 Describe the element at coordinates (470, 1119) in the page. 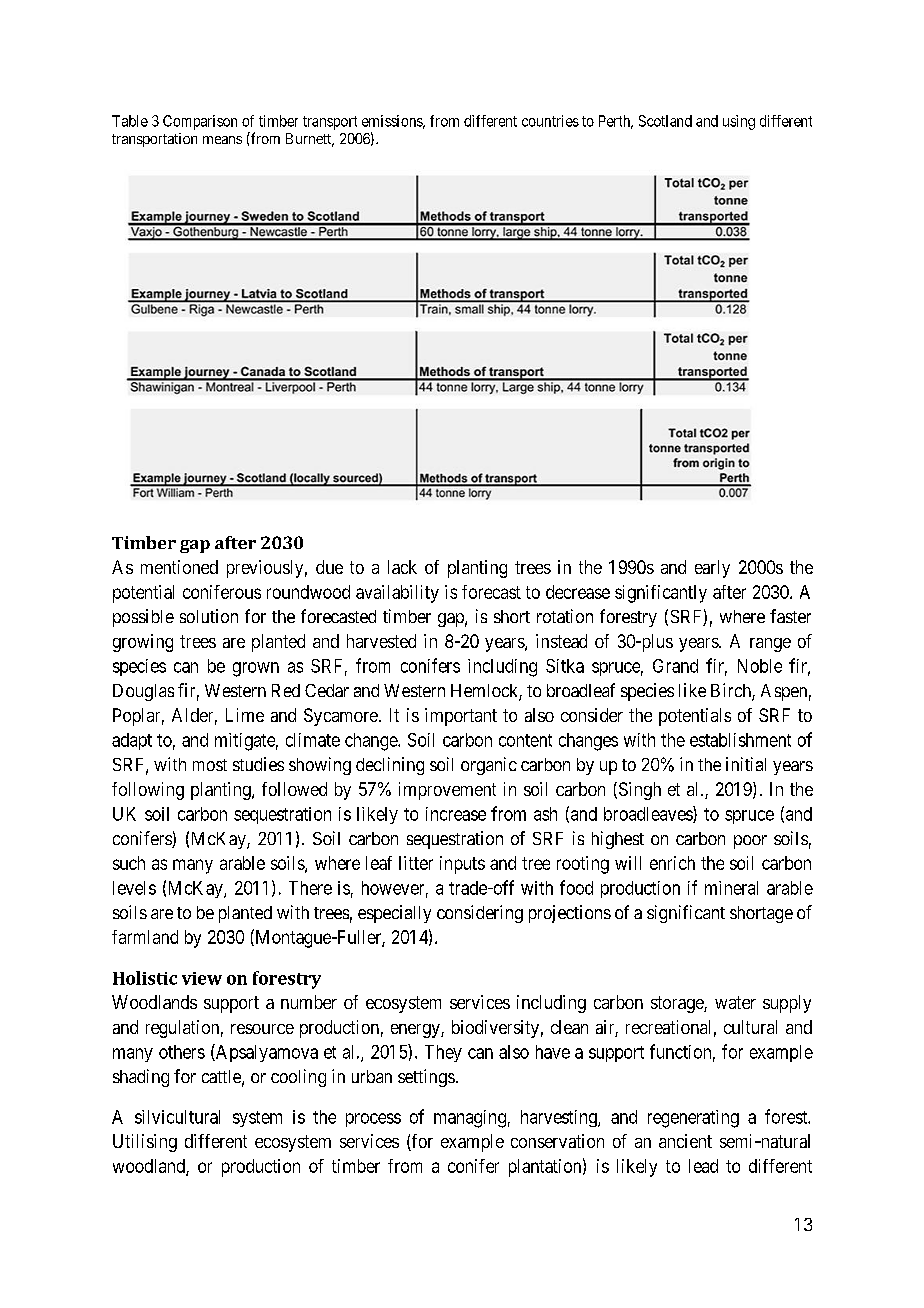

I see `managing` at that location.
